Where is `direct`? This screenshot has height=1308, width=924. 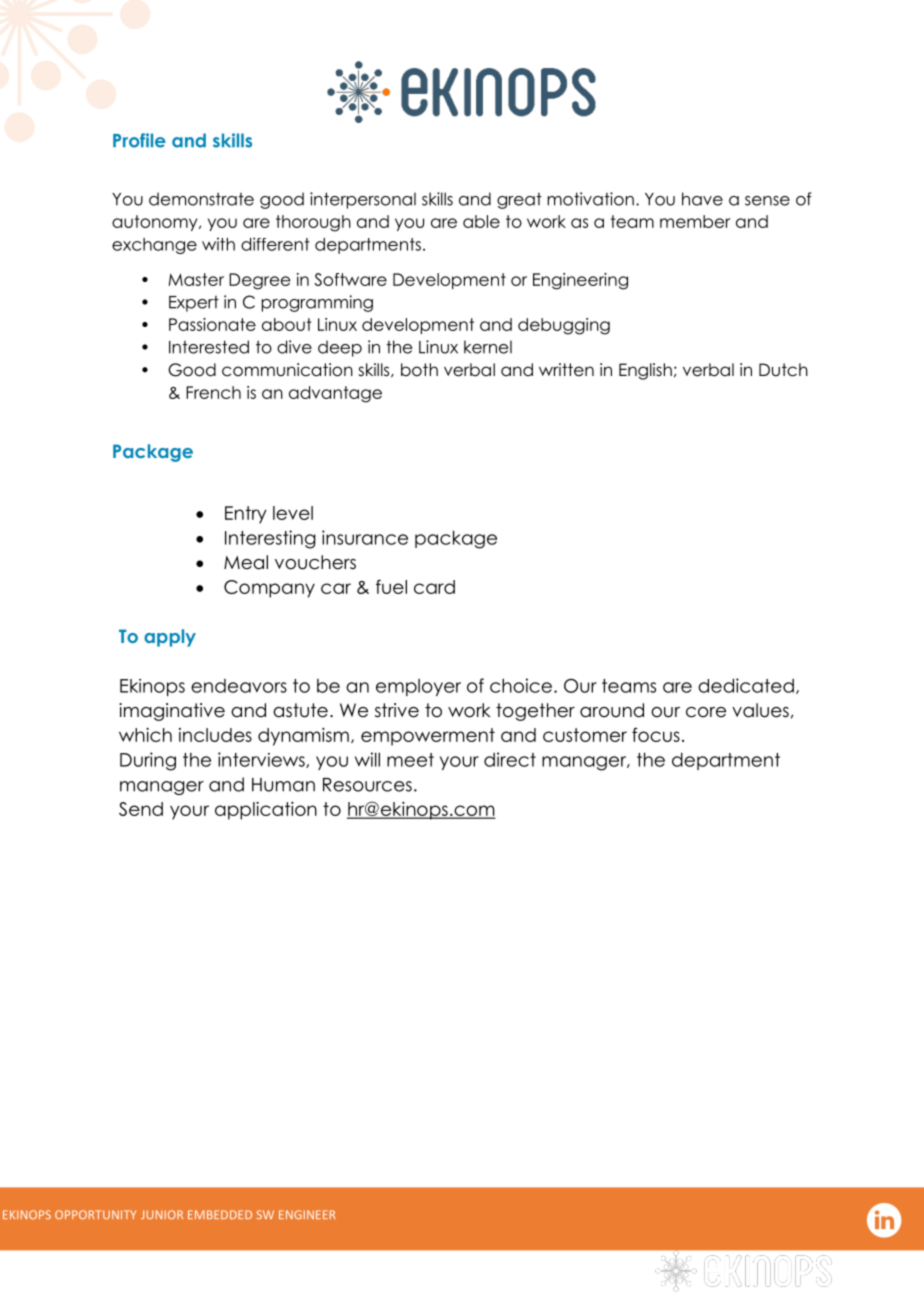 direct is located at coordinates (510, 759).
